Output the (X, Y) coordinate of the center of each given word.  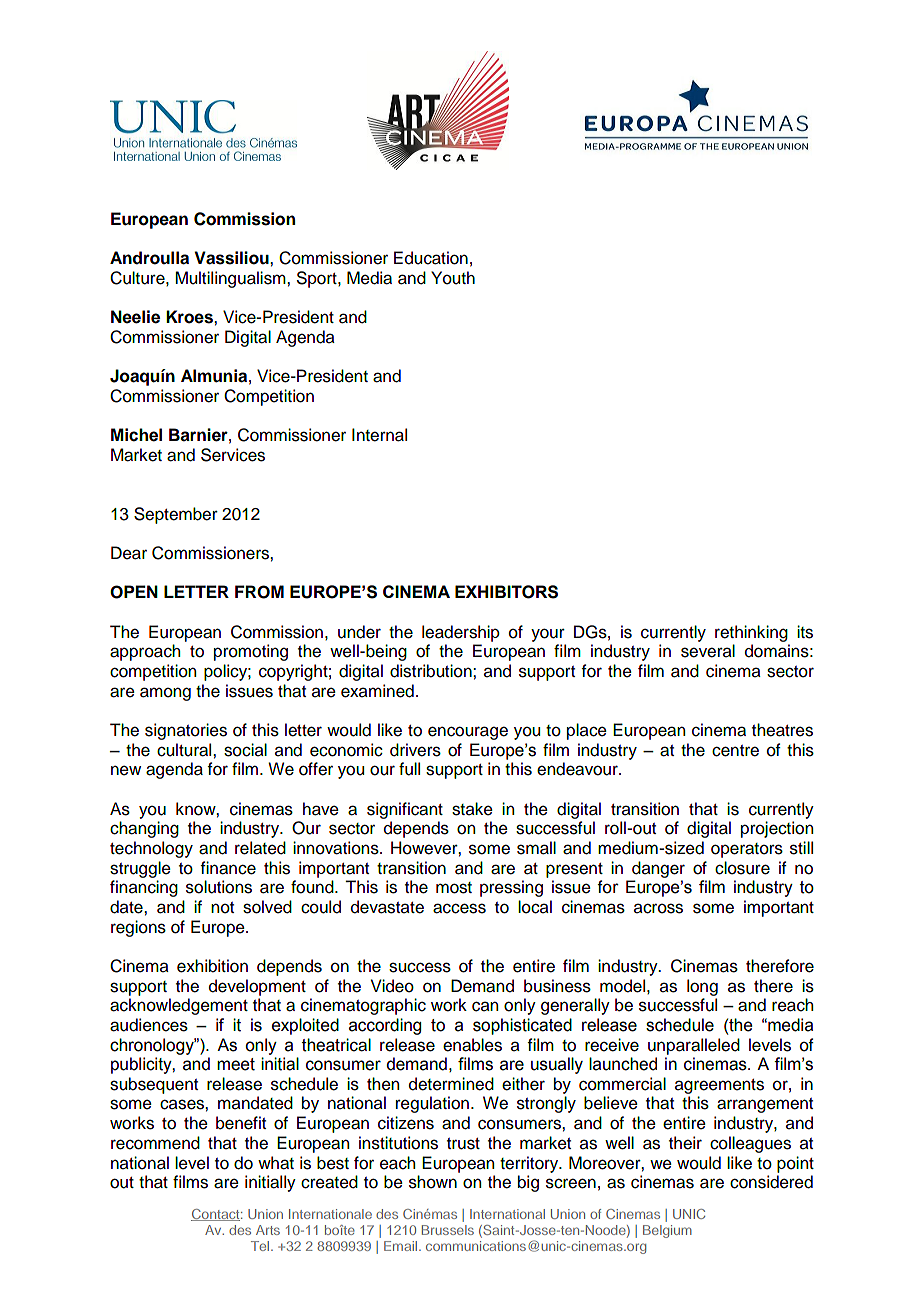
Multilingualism (231, 279)
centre (735, 751)
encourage (468, 733)
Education (431, 258)
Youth (453, 278)
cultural (185, 750)
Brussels (448, 1230)
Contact (216, 1215)
